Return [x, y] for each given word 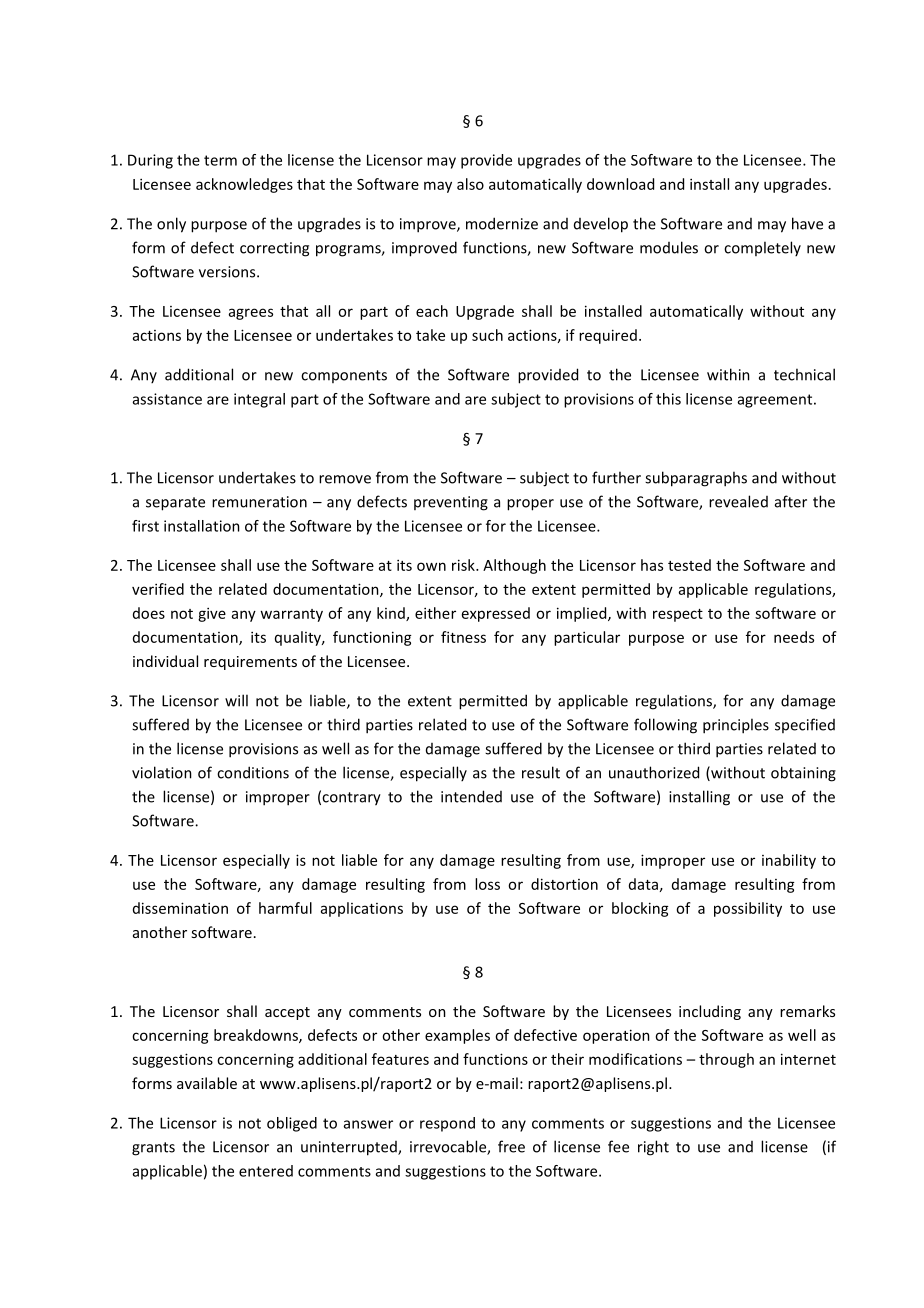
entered [266, 1171]
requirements [250, 663]
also [470, 184]
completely [762, 248]
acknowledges [244, 185]
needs [794, 637]
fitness [463, 637]
